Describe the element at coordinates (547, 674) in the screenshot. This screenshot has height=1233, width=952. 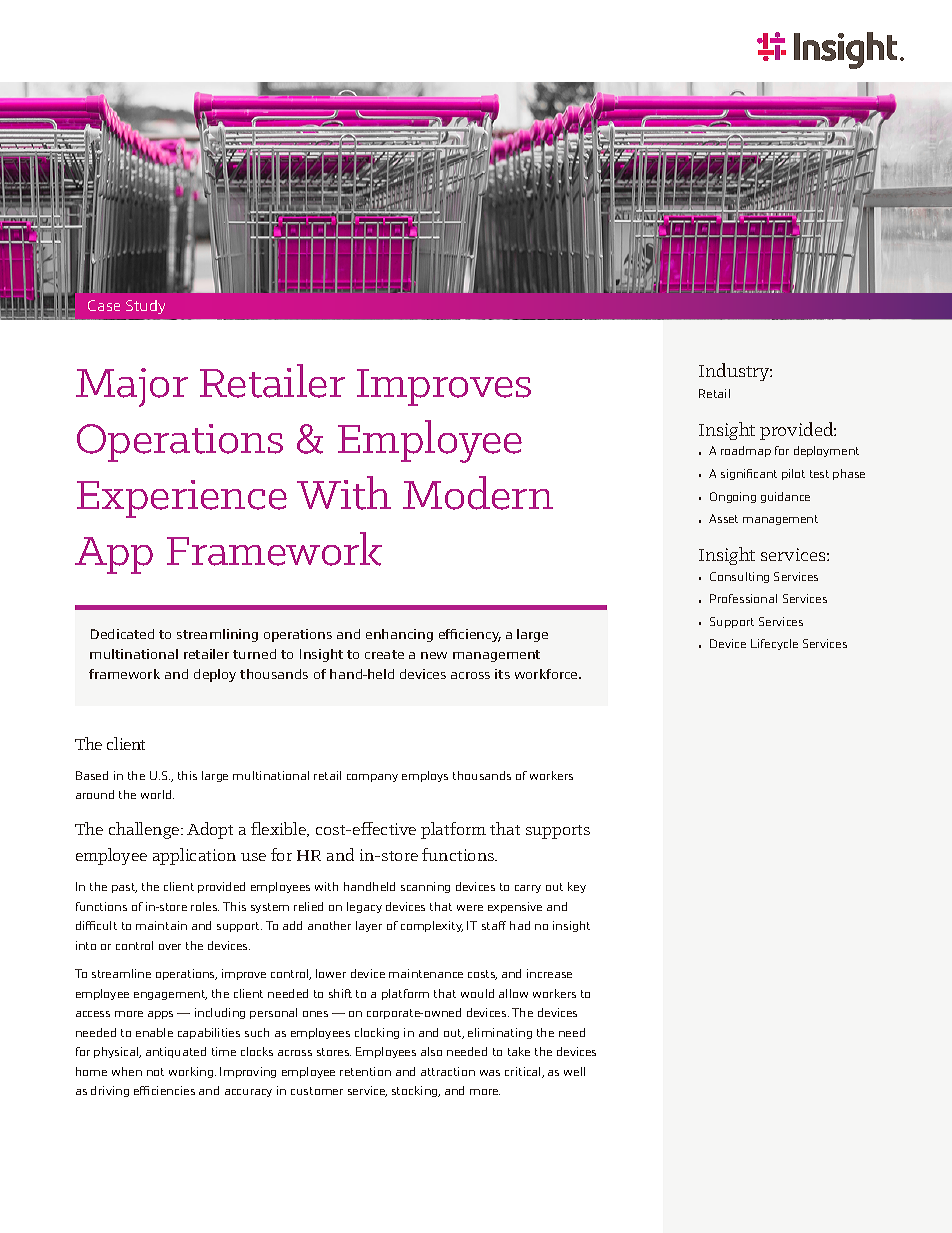
I see `workforce` at that location.
